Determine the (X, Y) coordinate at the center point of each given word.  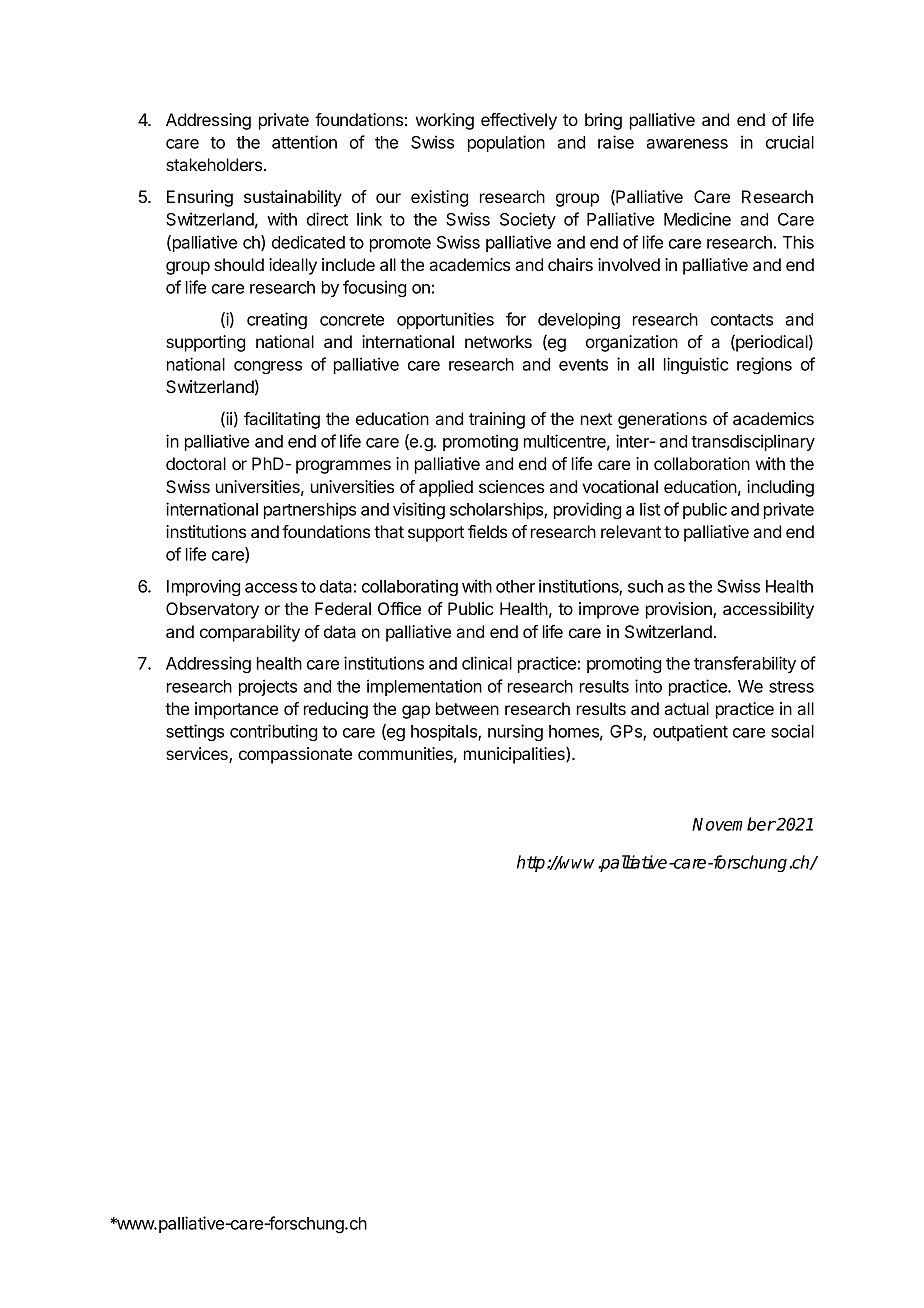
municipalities (515, 755)
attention (304, 142)
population (506, 143)
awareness (687, 144)
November (734, 824)
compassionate (295, 755)
